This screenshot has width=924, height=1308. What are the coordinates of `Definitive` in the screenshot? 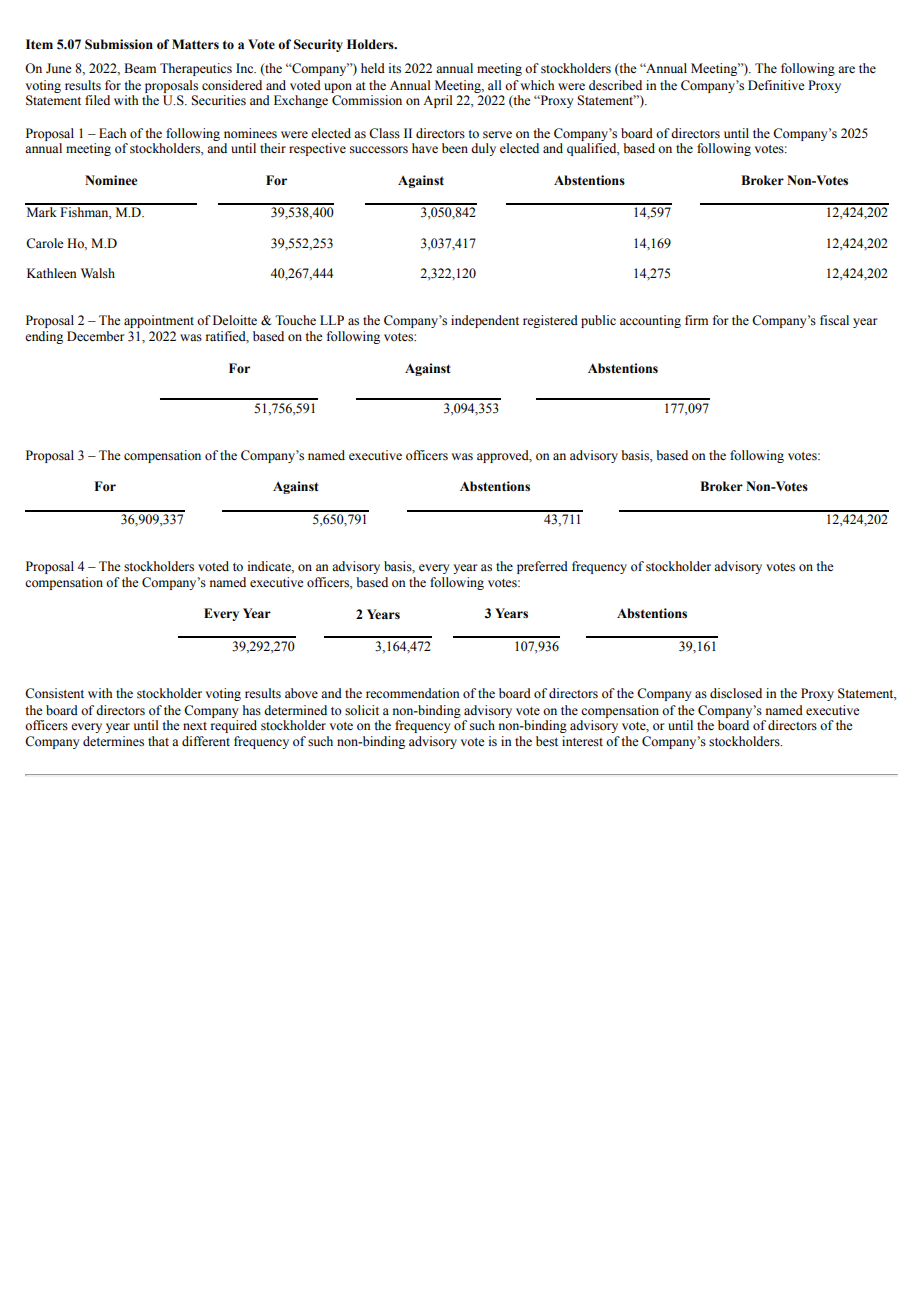 It's located at (776, 85).
